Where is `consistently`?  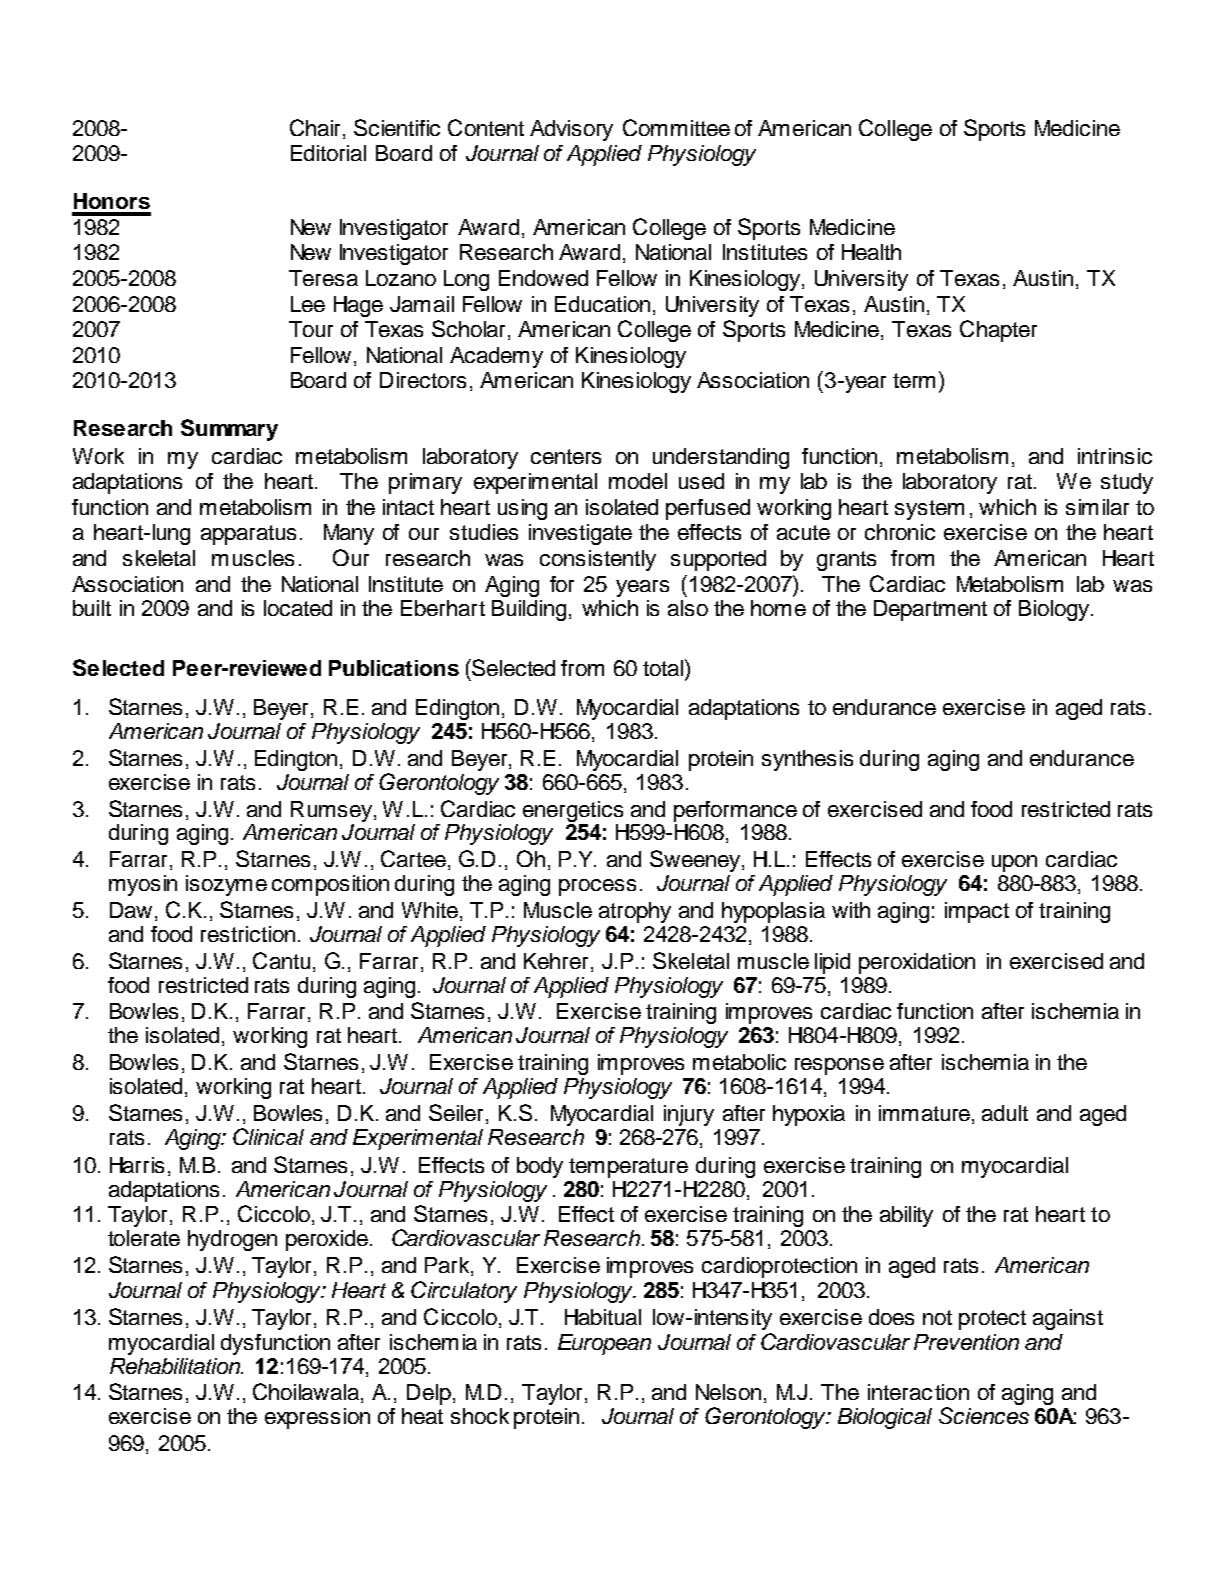
consistently is located at coordinates (598, 560).
